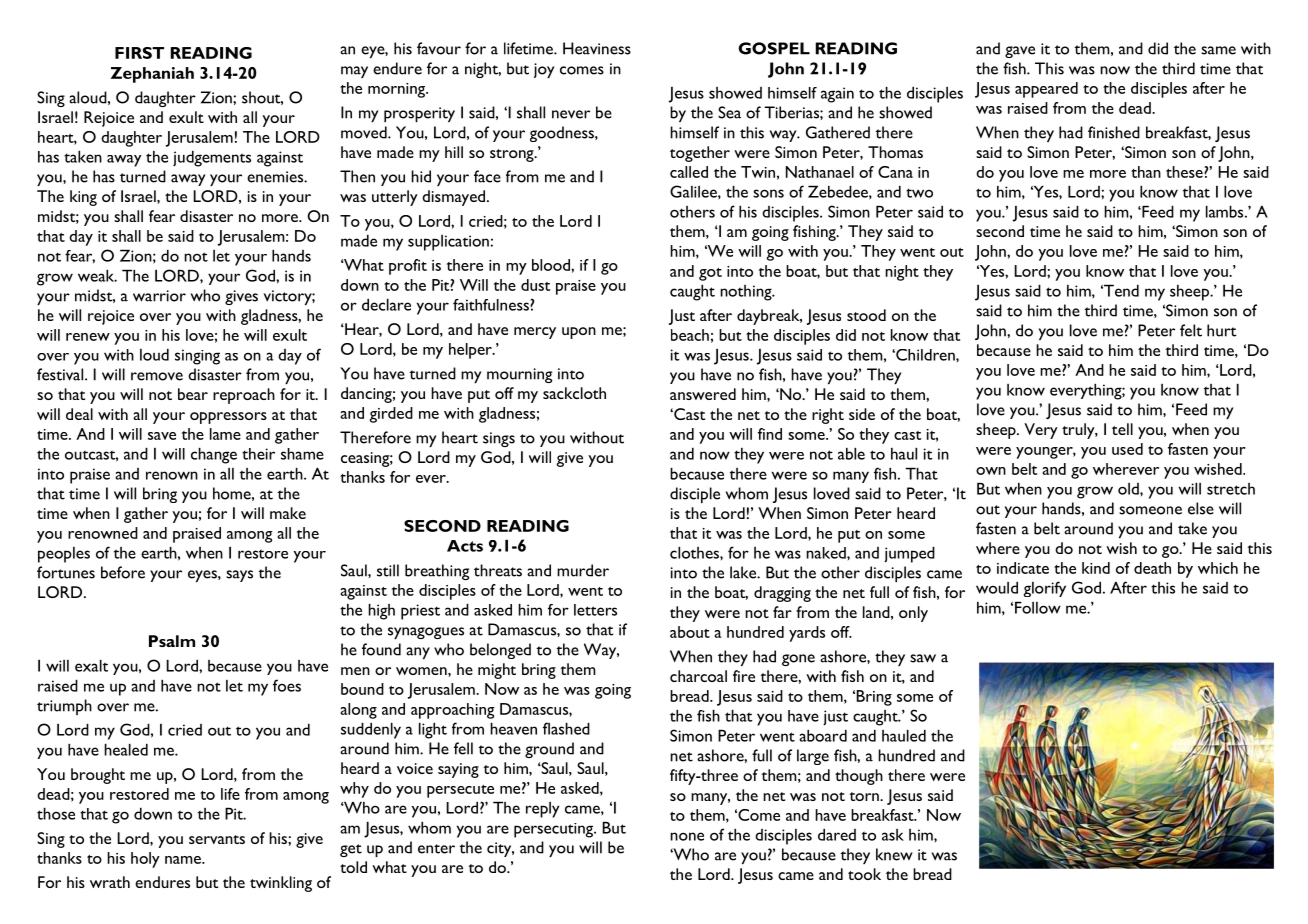 This screenshot has height=924, width=1308. I want to click on charcoal, so click(698, 676).
